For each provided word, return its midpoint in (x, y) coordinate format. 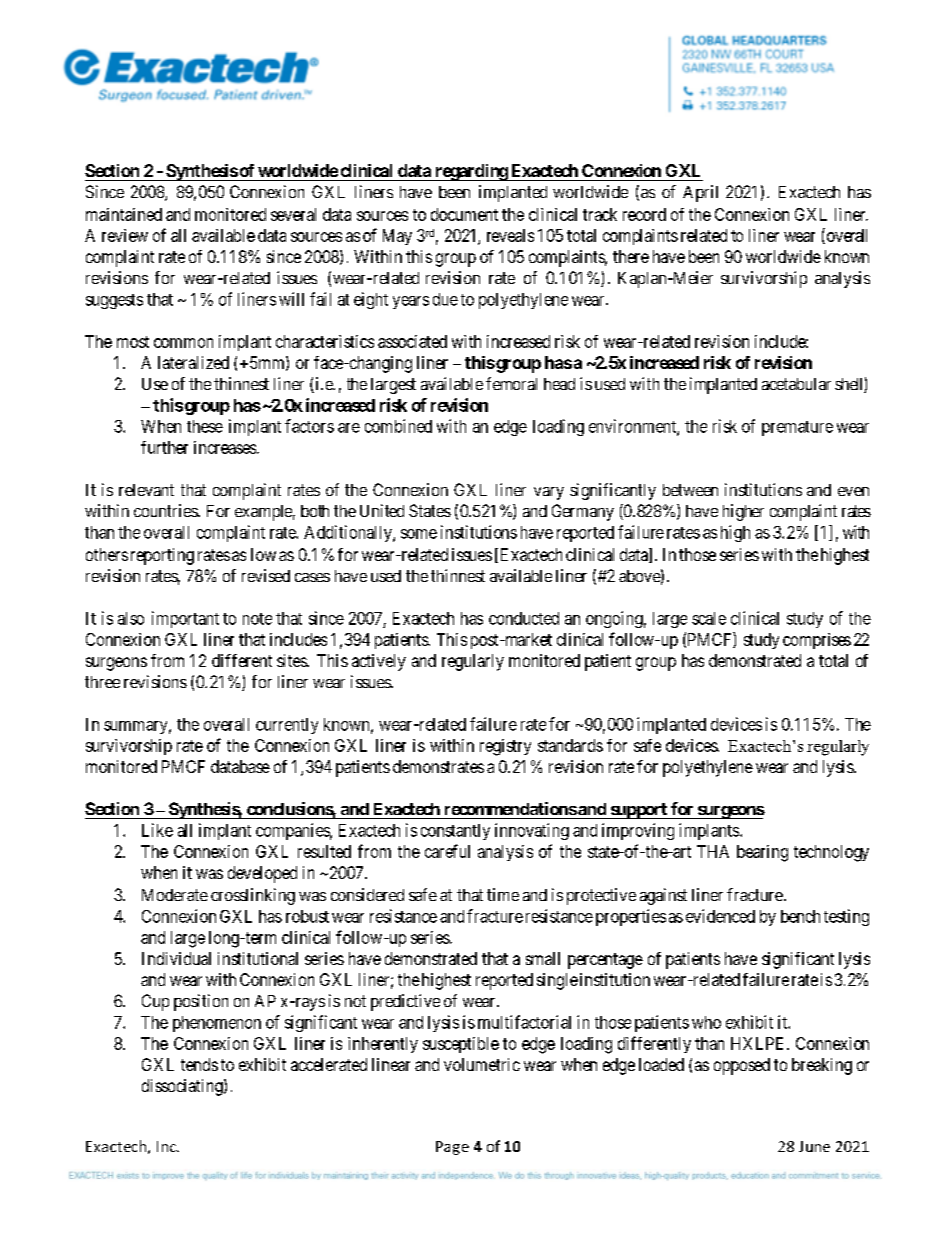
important (185, 619)
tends (199, 1064)
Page (452, 1148)
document (464, 214)
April (700, 193)
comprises (817, 641)
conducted (524, 618)
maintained (124, 214)
